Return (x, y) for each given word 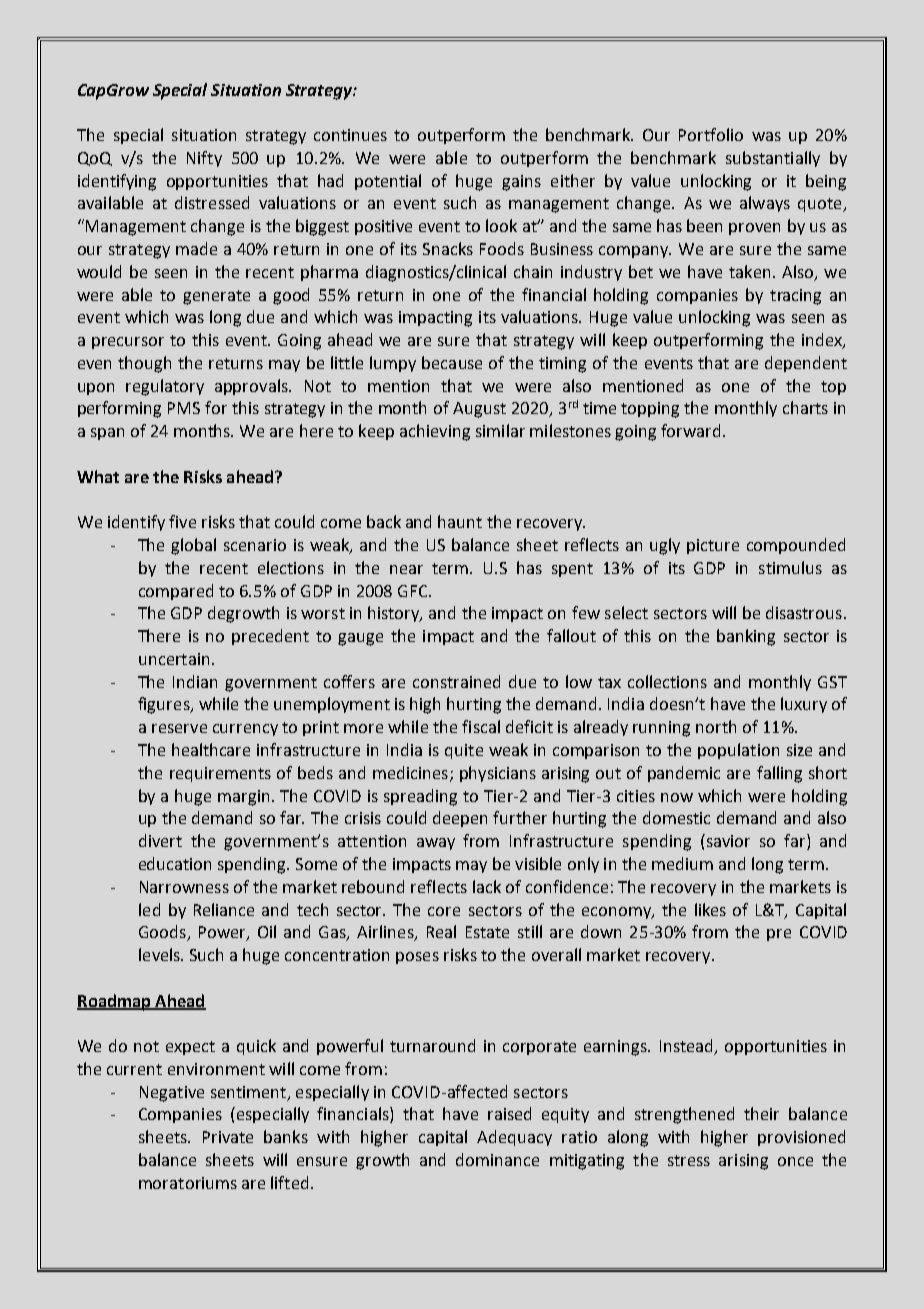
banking (746, 637)
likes (710, 909)
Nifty (204, 159)
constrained (456, 681)
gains (521, 183)
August (479, 410)
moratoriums (188, 1183)
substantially (773, 159)
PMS (184, 408)
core (444, 911)
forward (690, 430)
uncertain (174, 659)
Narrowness (184, 887)
